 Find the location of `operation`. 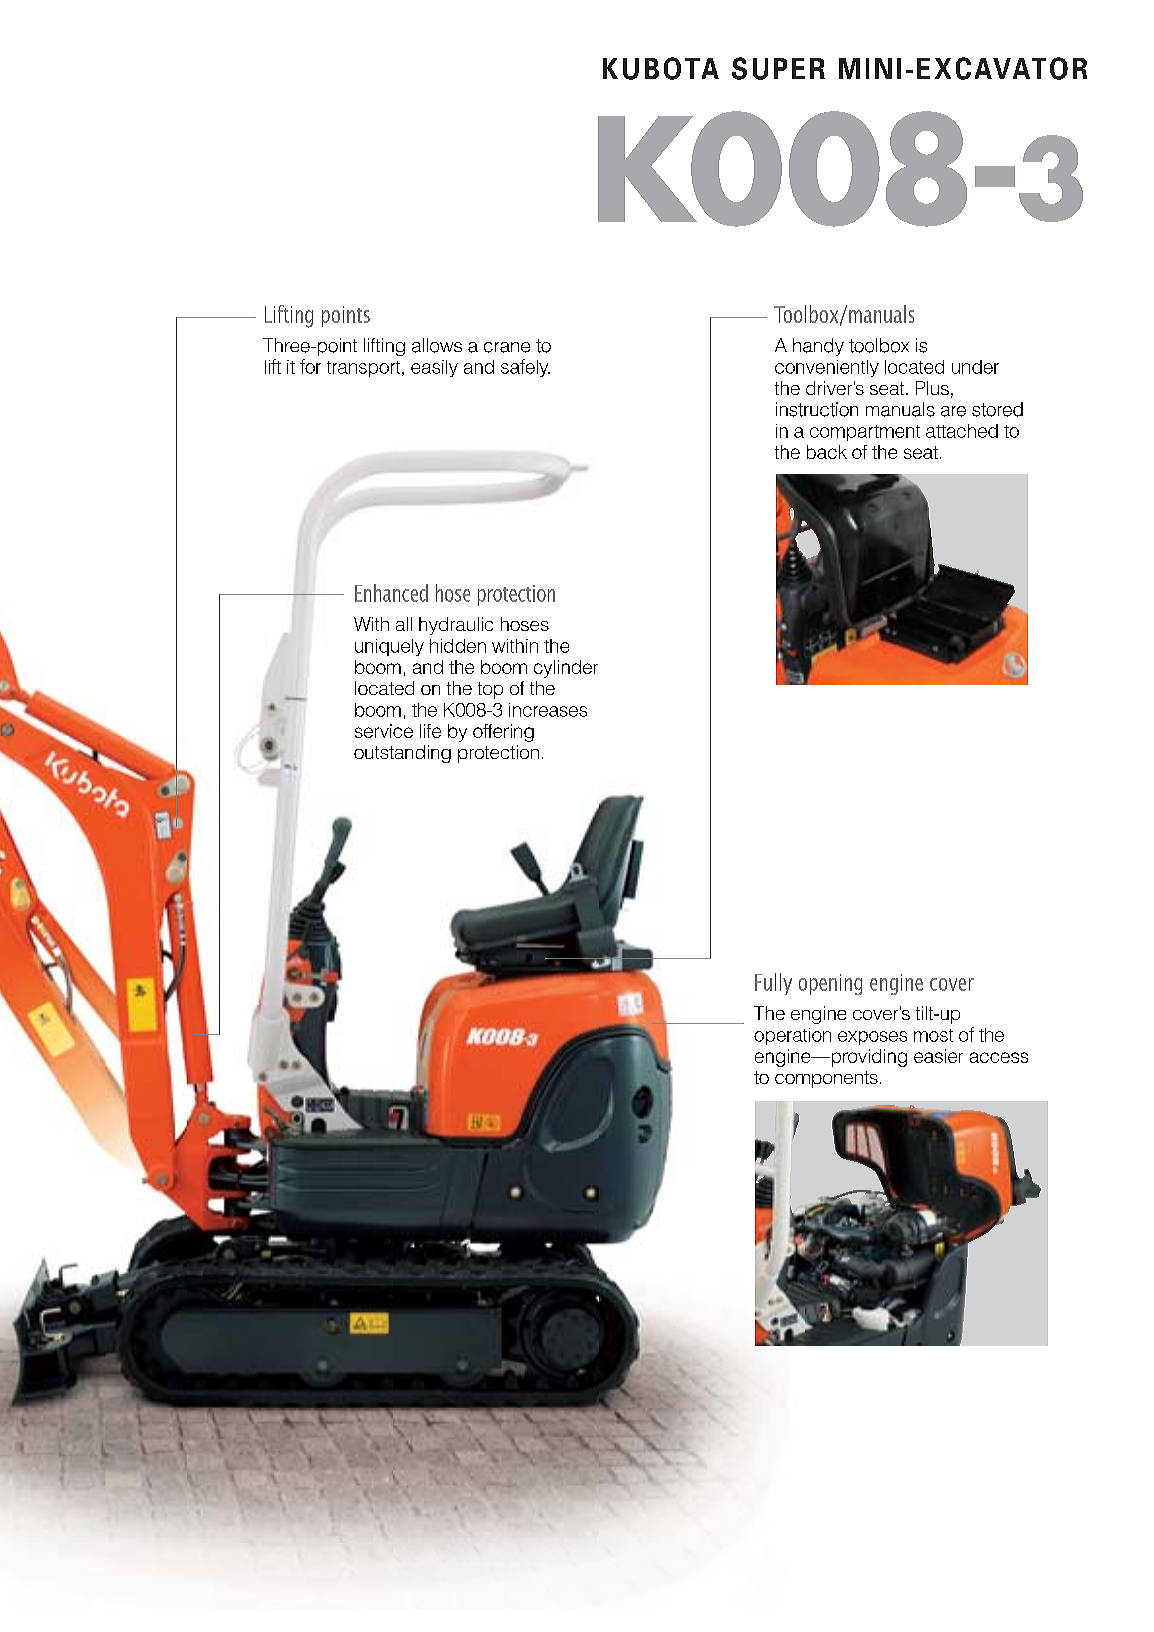

operation is located at coordinates (792, 1036).
